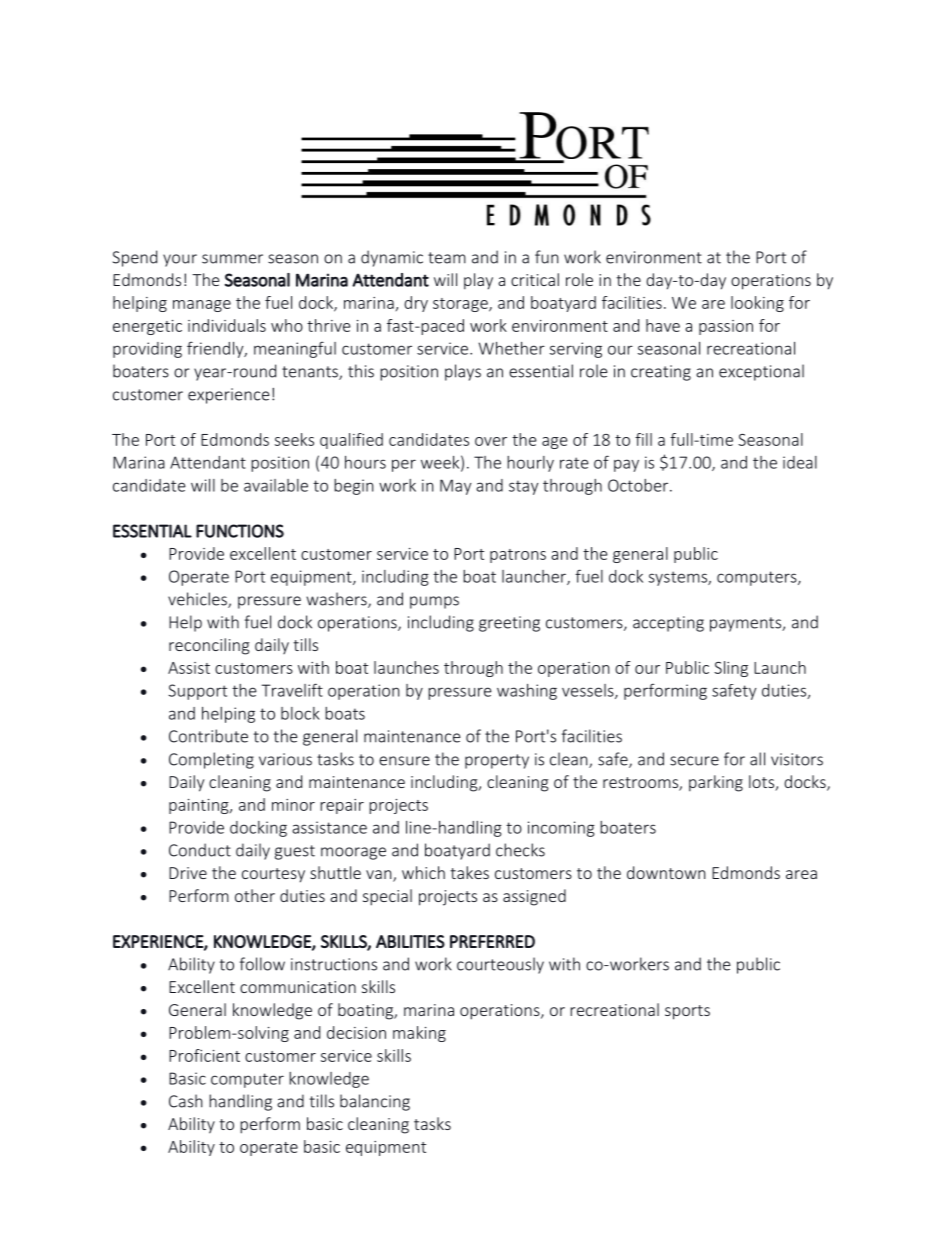 Image resolution: width=952 pixels, height=1233 pixels. I want to click on looking, so click(757, 304).
